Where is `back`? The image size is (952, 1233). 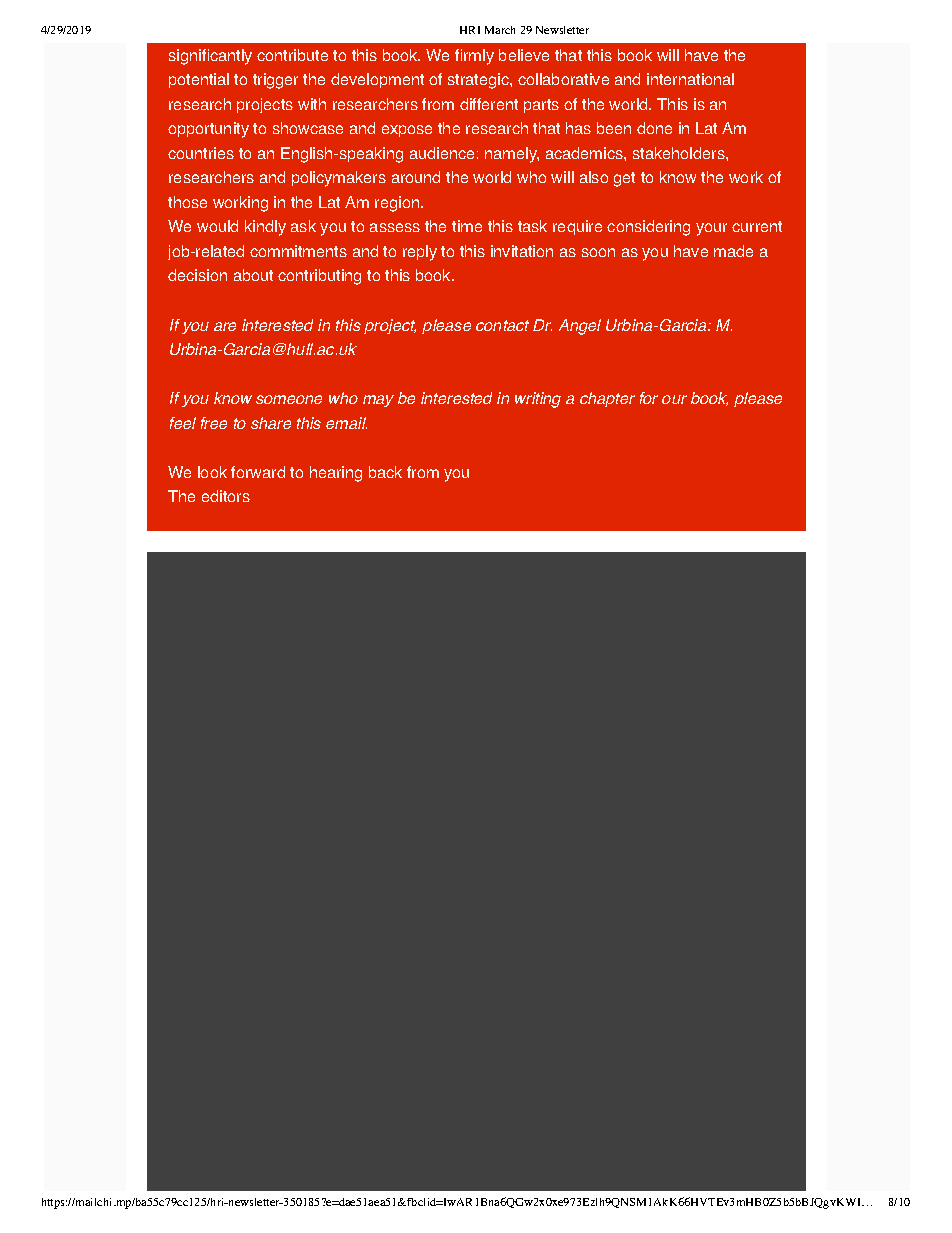
back is located at coordinates (385, 472).
